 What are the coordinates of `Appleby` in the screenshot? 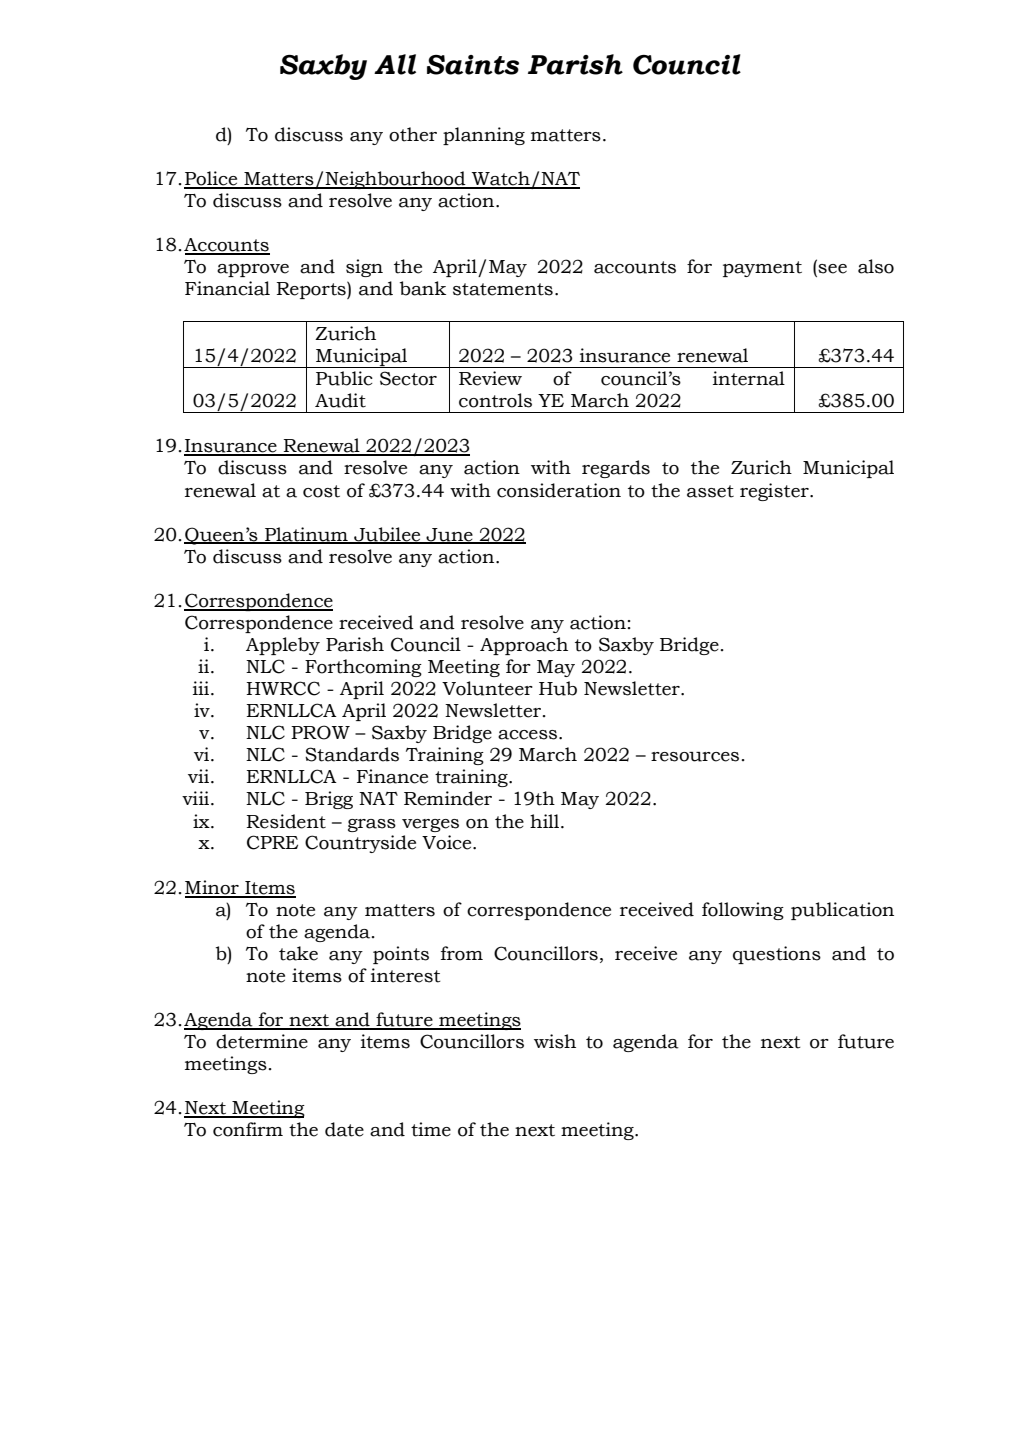 It's located at (283, 646).
